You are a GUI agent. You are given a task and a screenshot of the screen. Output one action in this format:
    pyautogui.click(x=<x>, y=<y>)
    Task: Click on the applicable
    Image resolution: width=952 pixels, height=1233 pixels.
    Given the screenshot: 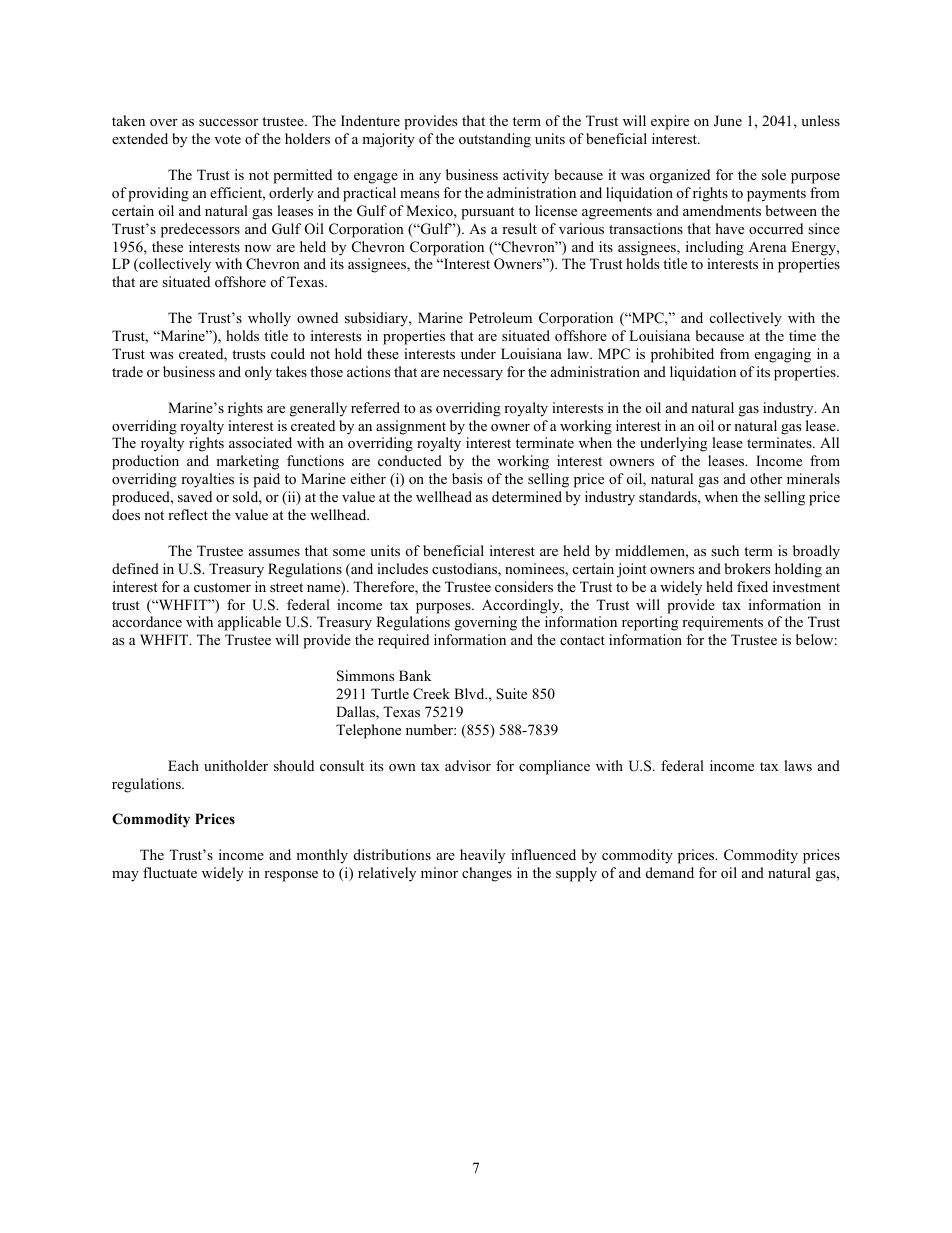 What is the action you would take?
    pyautogui.click(x=249, y=623)
